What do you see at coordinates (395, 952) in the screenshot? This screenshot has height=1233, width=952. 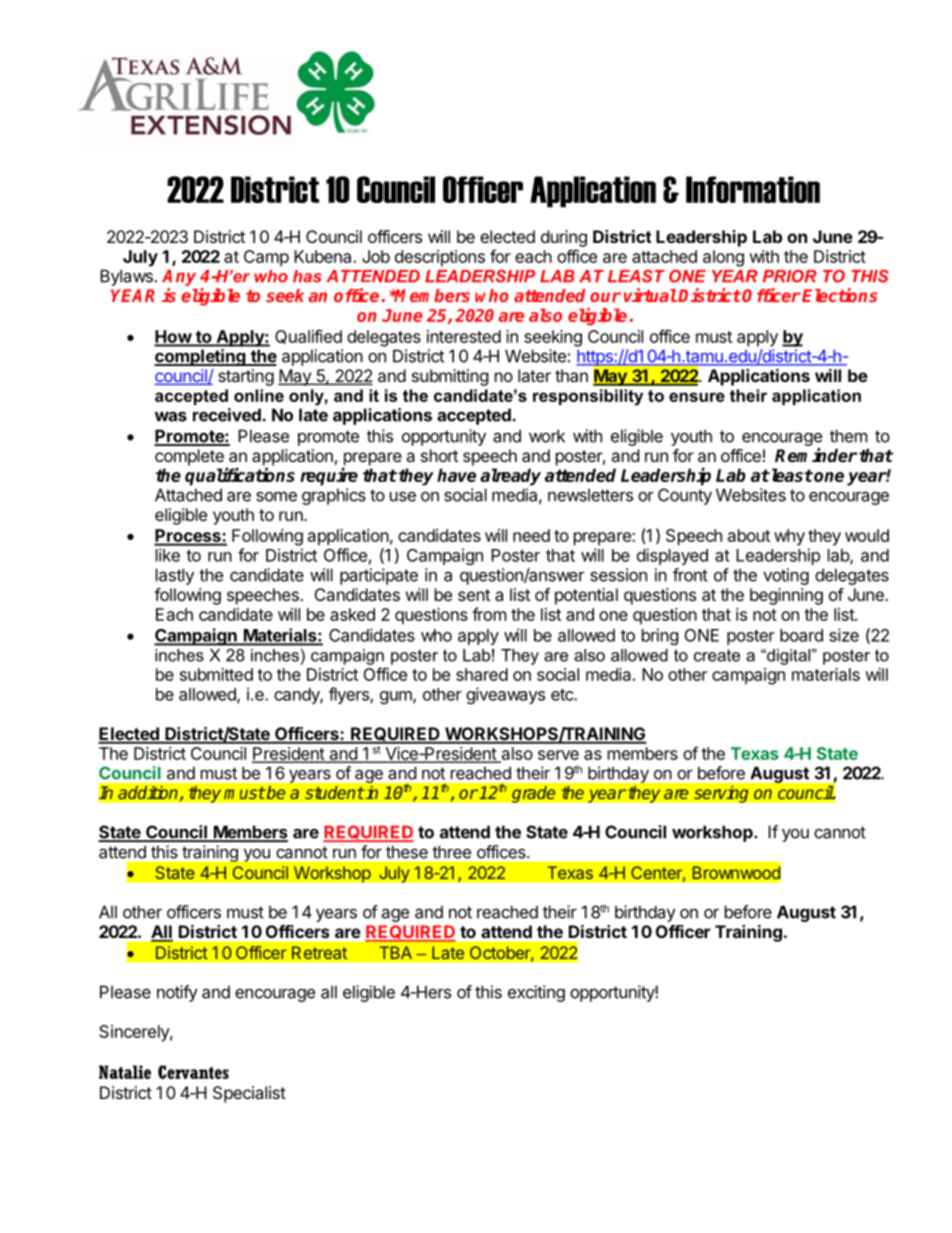 I see `TBA` at bounding box center [395, 952].
